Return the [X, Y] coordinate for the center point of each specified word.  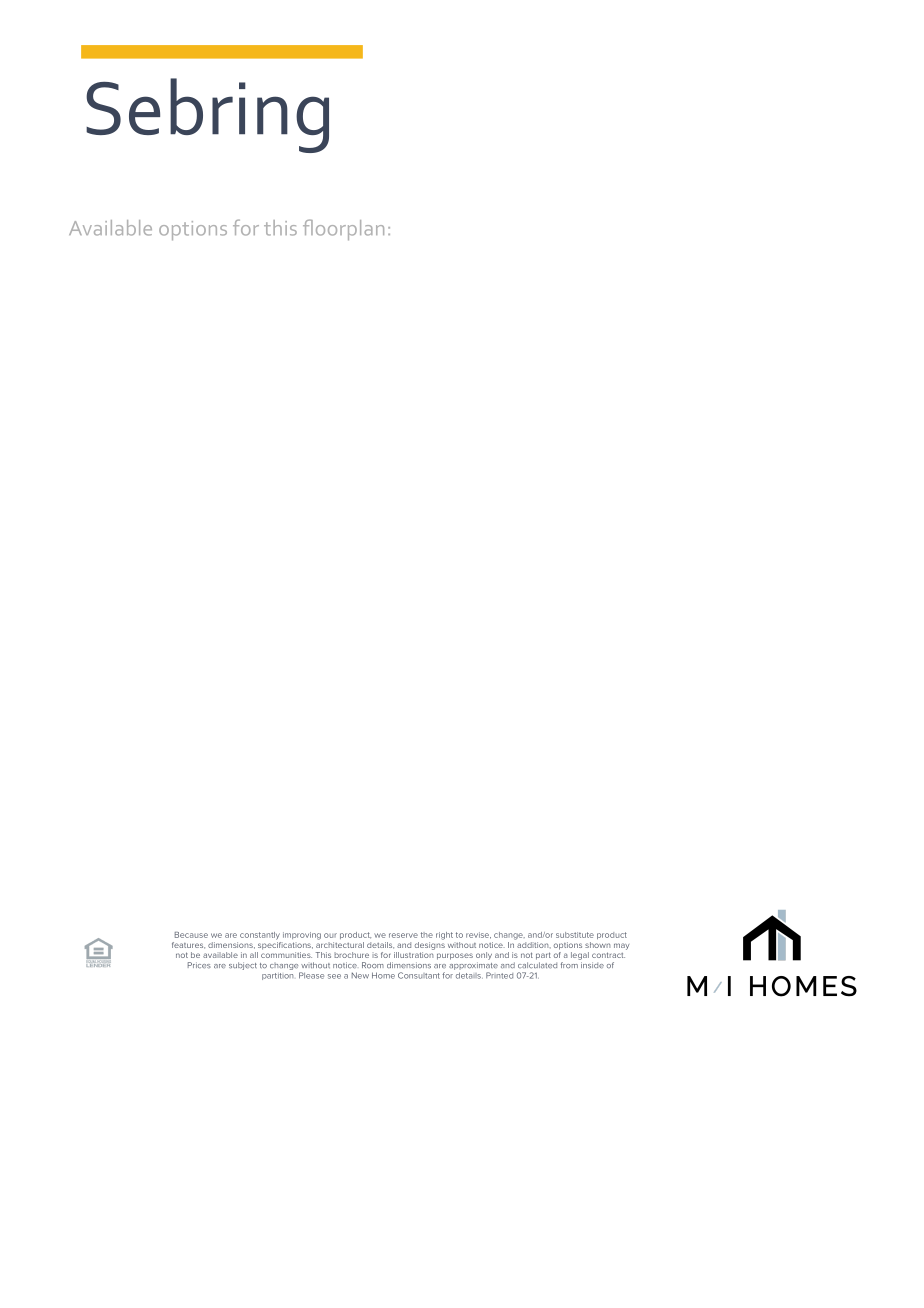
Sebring [207, 115]
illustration [413, 955]
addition [533, 943]
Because [191, 935]
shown [597, 945]
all [254, 955]
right [444, 936]
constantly [260, 936]
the [427, 935]
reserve [403, 935]
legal [580, 956]
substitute [575, 935]
